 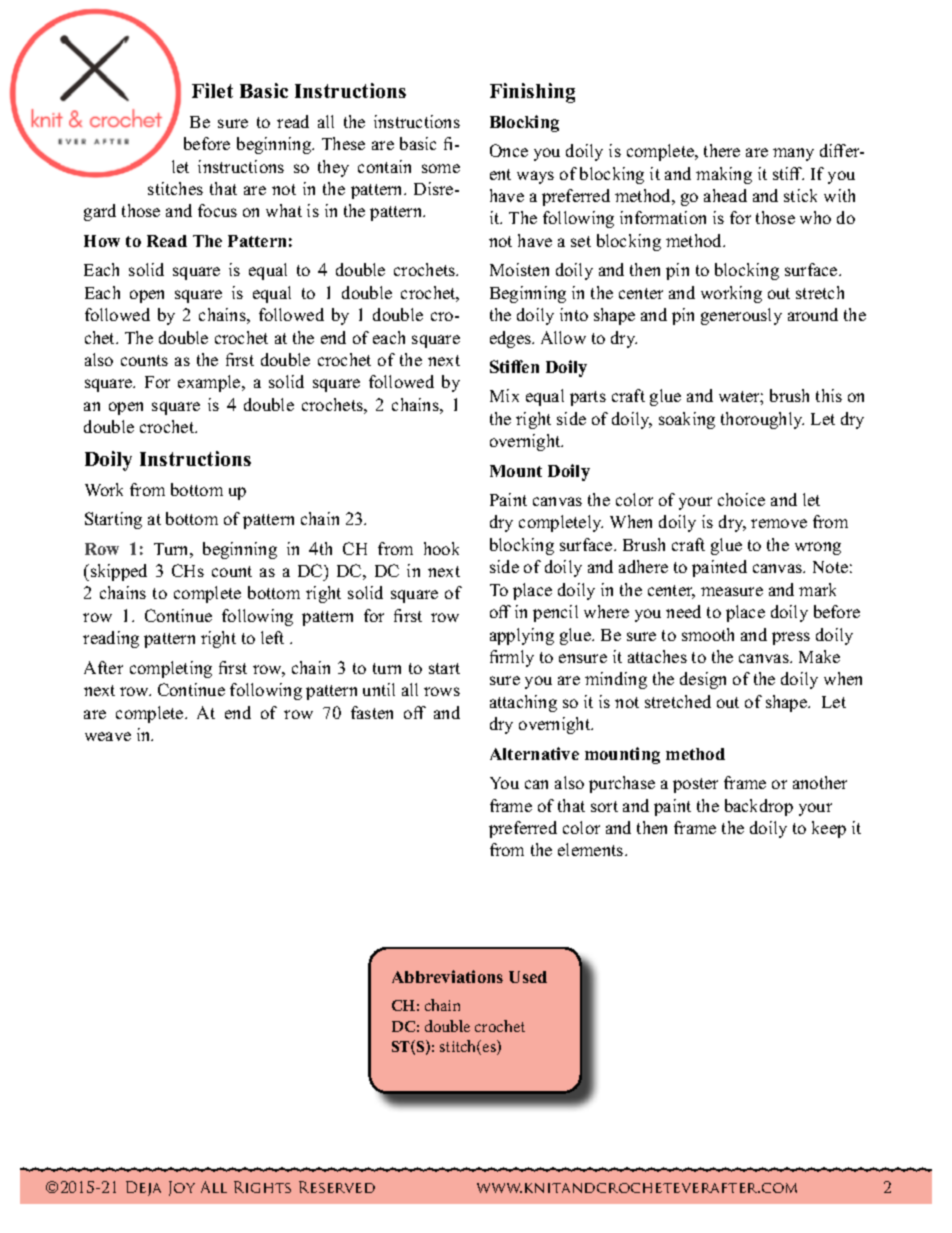 What do you see at coordinates (509, 150) in the screenshot?
I see `Once` at bounding box center [509, 150].
